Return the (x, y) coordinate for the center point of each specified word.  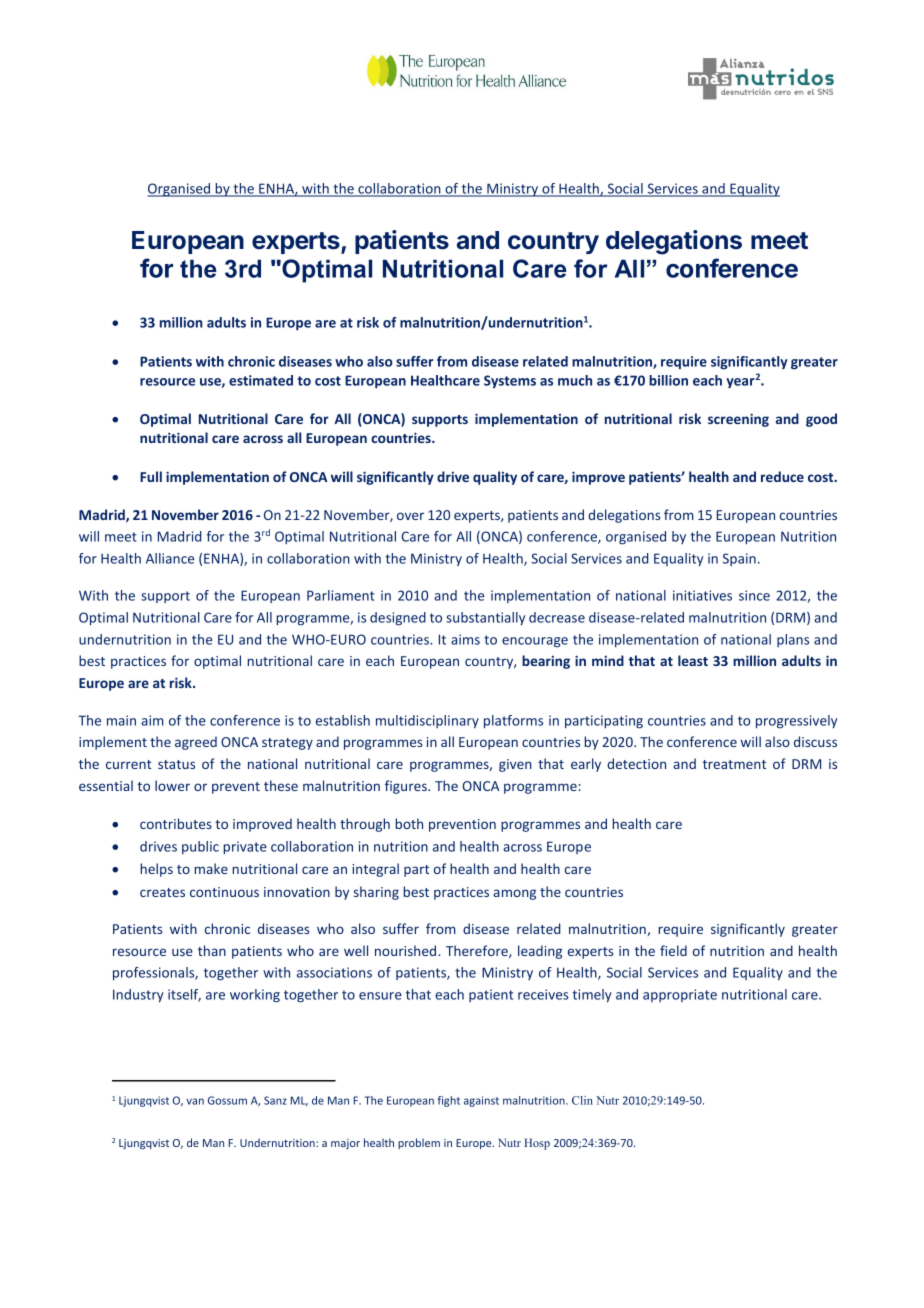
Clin (582, 1100)
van (195, 1101)
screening (738, 420)
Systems (510, 381)
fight (449, 1101)
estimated (261, 380)
